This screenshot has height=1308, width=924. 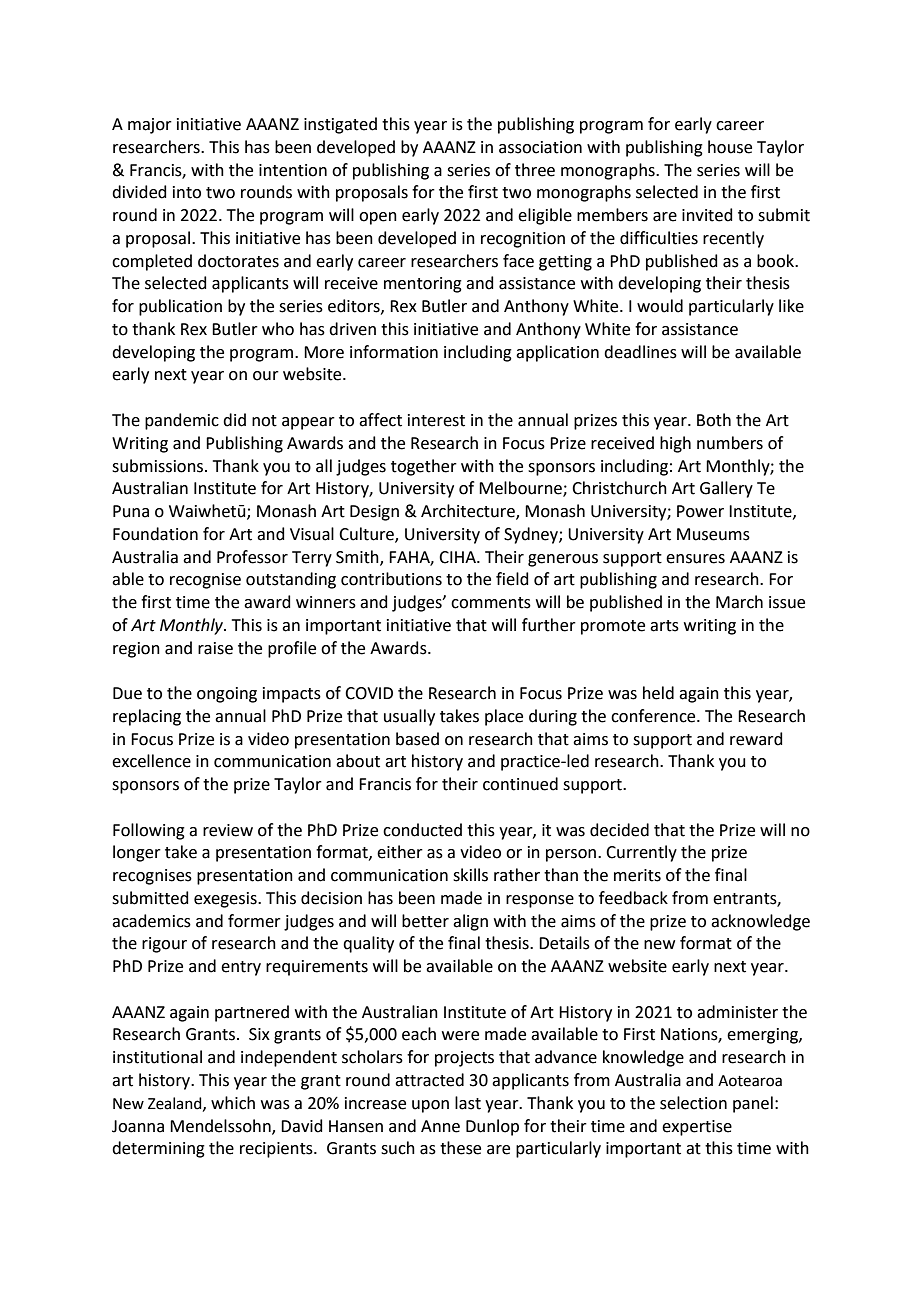 I want to click on three, so click(x=535, y=170).
